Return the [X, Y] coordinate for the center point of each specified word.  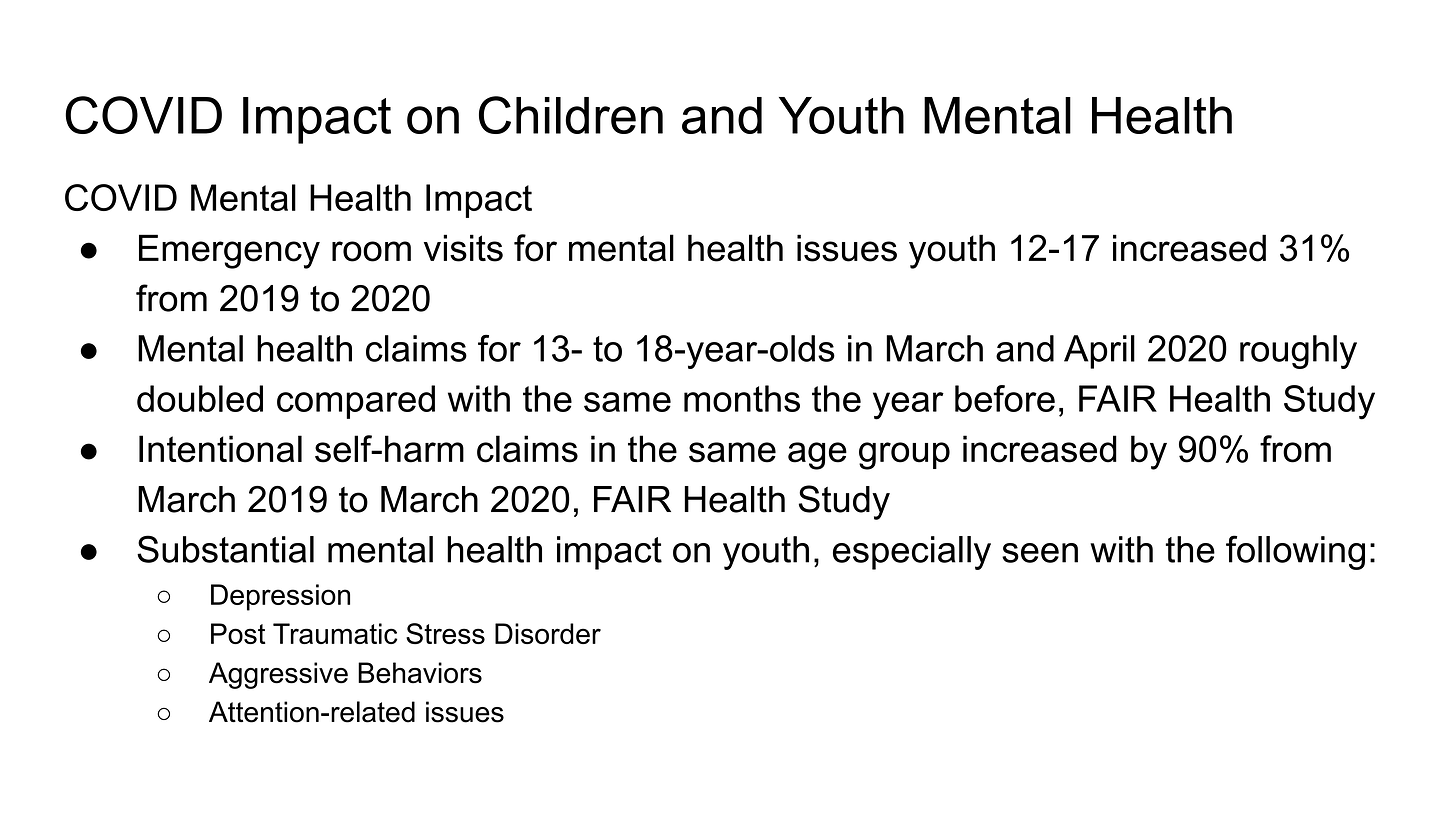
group [904, 456]
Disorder [548, 633]
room [371, 251]
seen [1040, 553]
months [742, 398]
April [1099, 352]
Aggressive [278, 675]
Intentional [220, 449]
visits [463, 248]
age [817, 456]
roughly [1298, 352]
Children [571, 115]
